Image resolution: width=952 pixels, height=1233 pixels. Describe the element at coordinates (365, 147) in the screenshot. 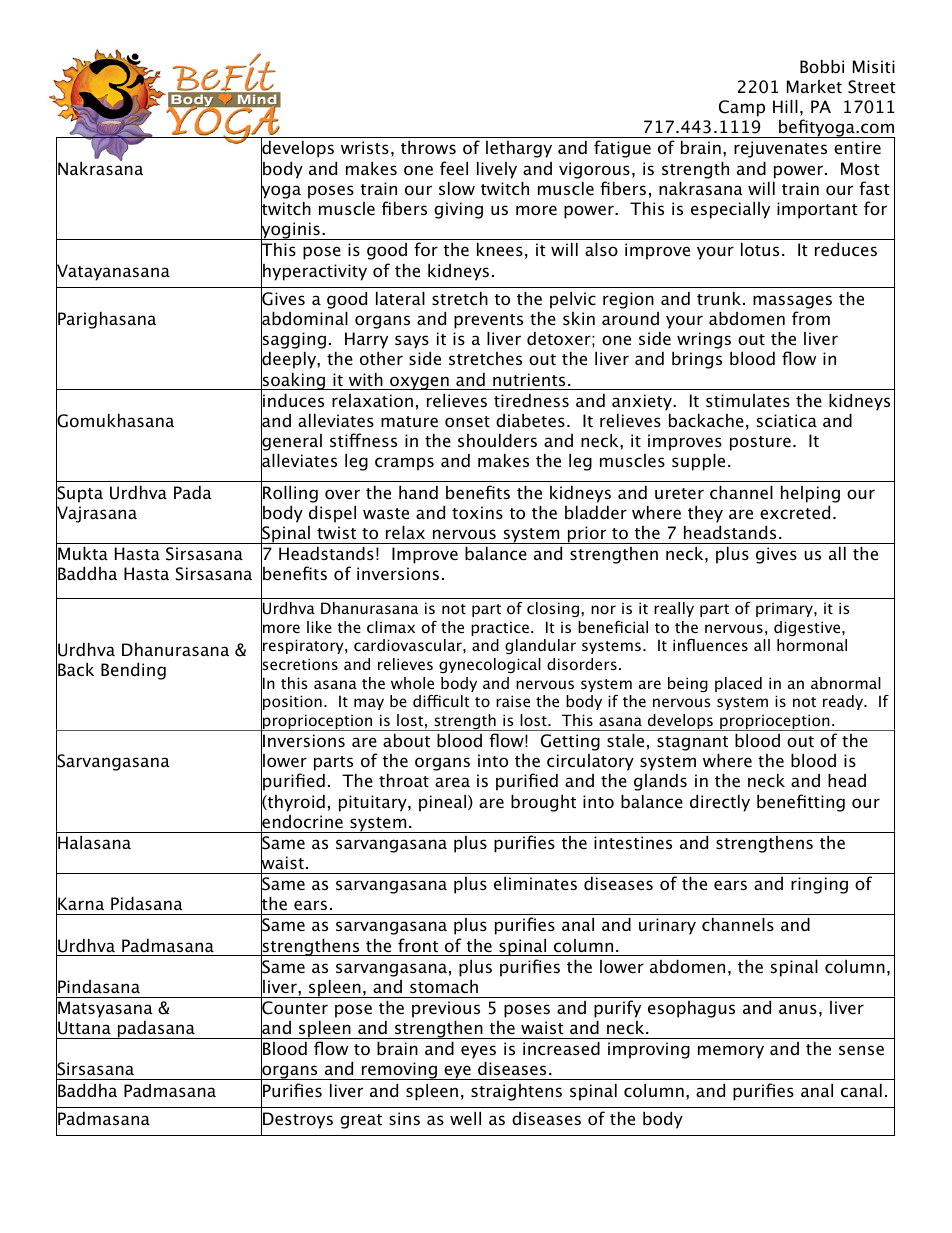

I see `wrists` at that location.
